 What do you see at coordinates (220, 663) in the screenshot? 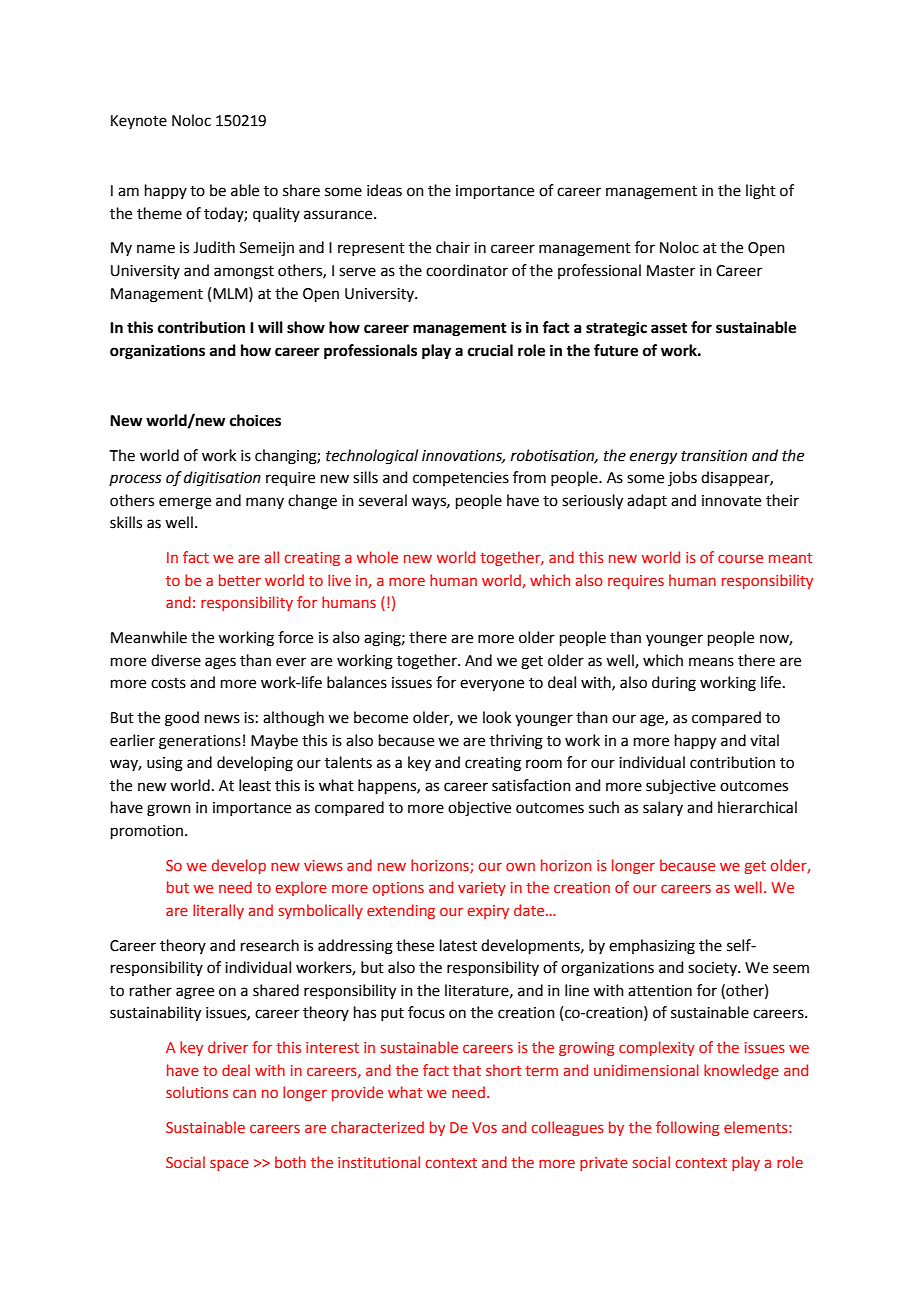
I see `ages` at bounding box center [220, 663].
